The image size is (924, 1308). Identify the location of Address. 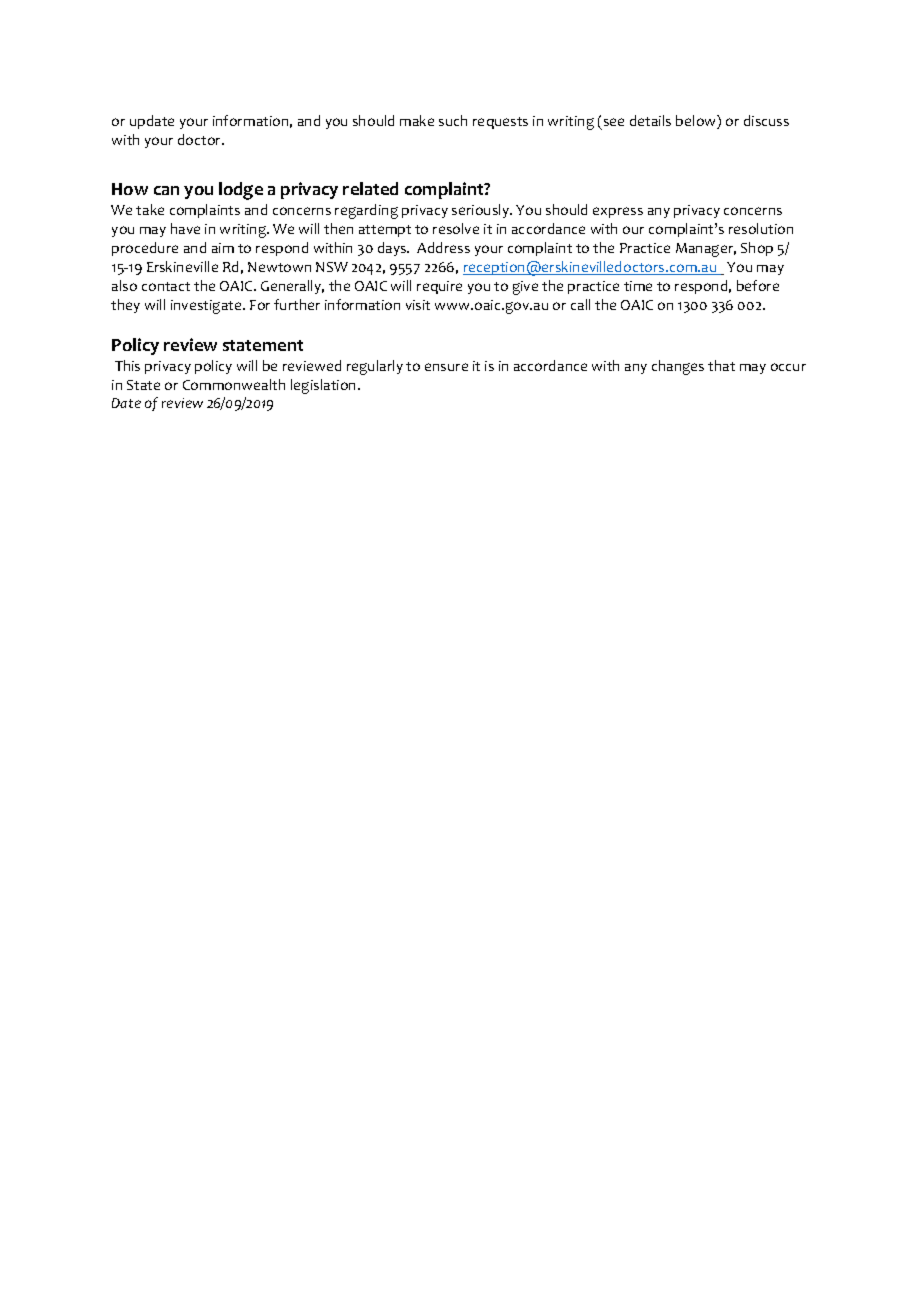
(443, 247).
